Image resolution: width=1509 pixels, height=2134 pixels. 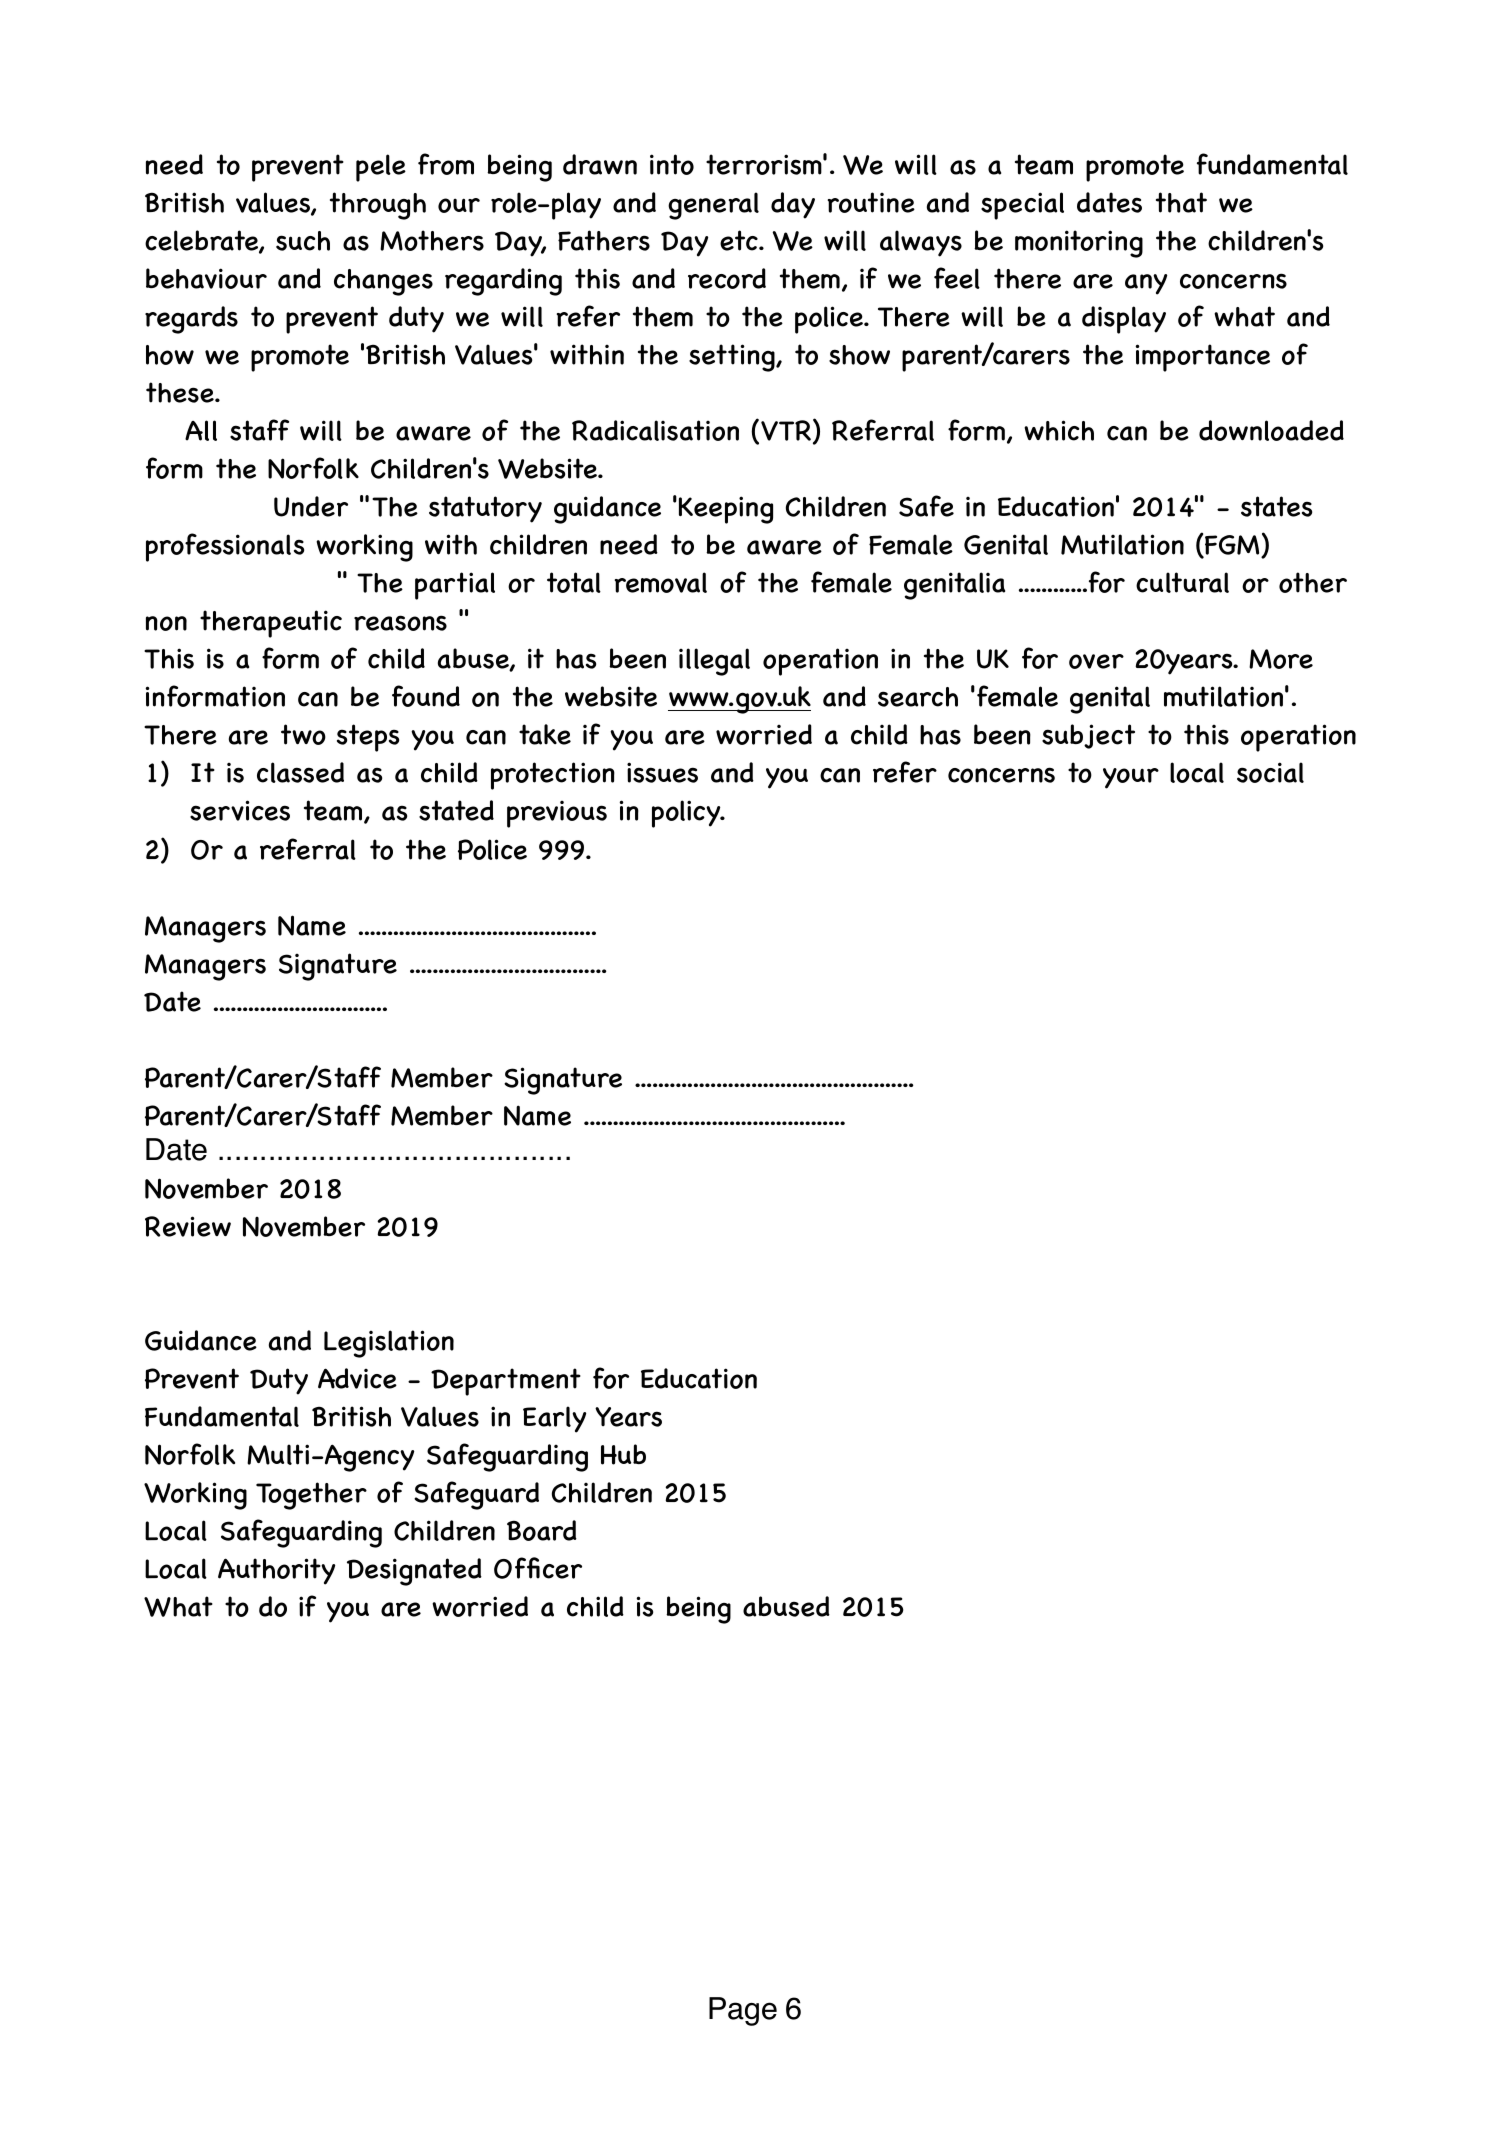 I want to click on your, so click(x=1131, y=778).
